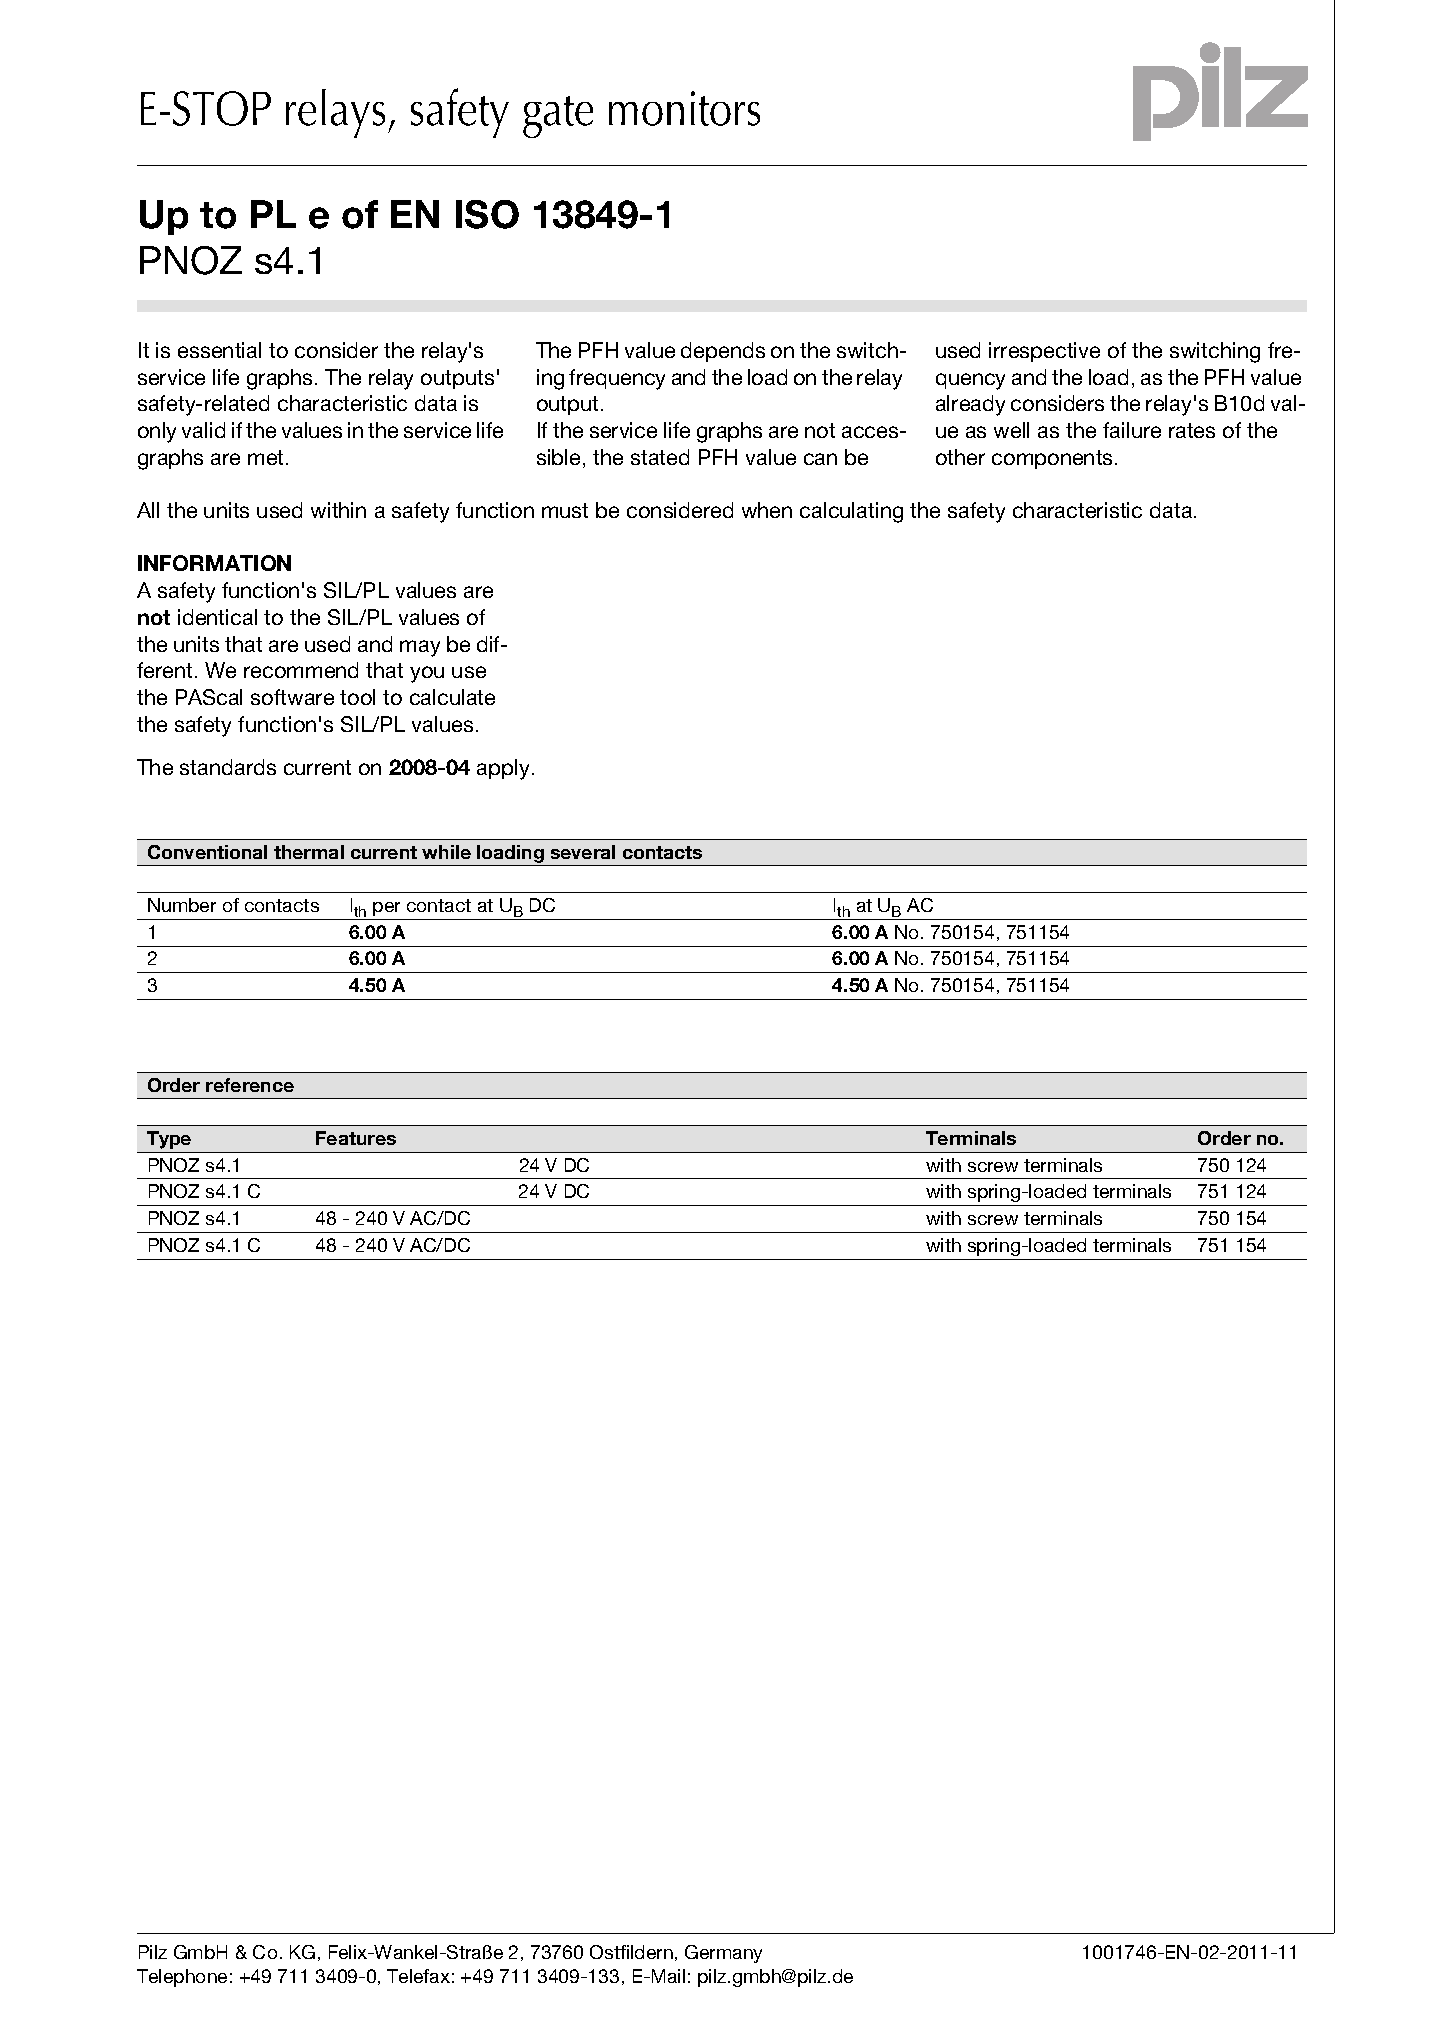 Image resolution: width=1444 pixels, height=2043 pixels. Describe the element at coordinates (250, 1085) in the screenshot. I see `reference` at that location.
